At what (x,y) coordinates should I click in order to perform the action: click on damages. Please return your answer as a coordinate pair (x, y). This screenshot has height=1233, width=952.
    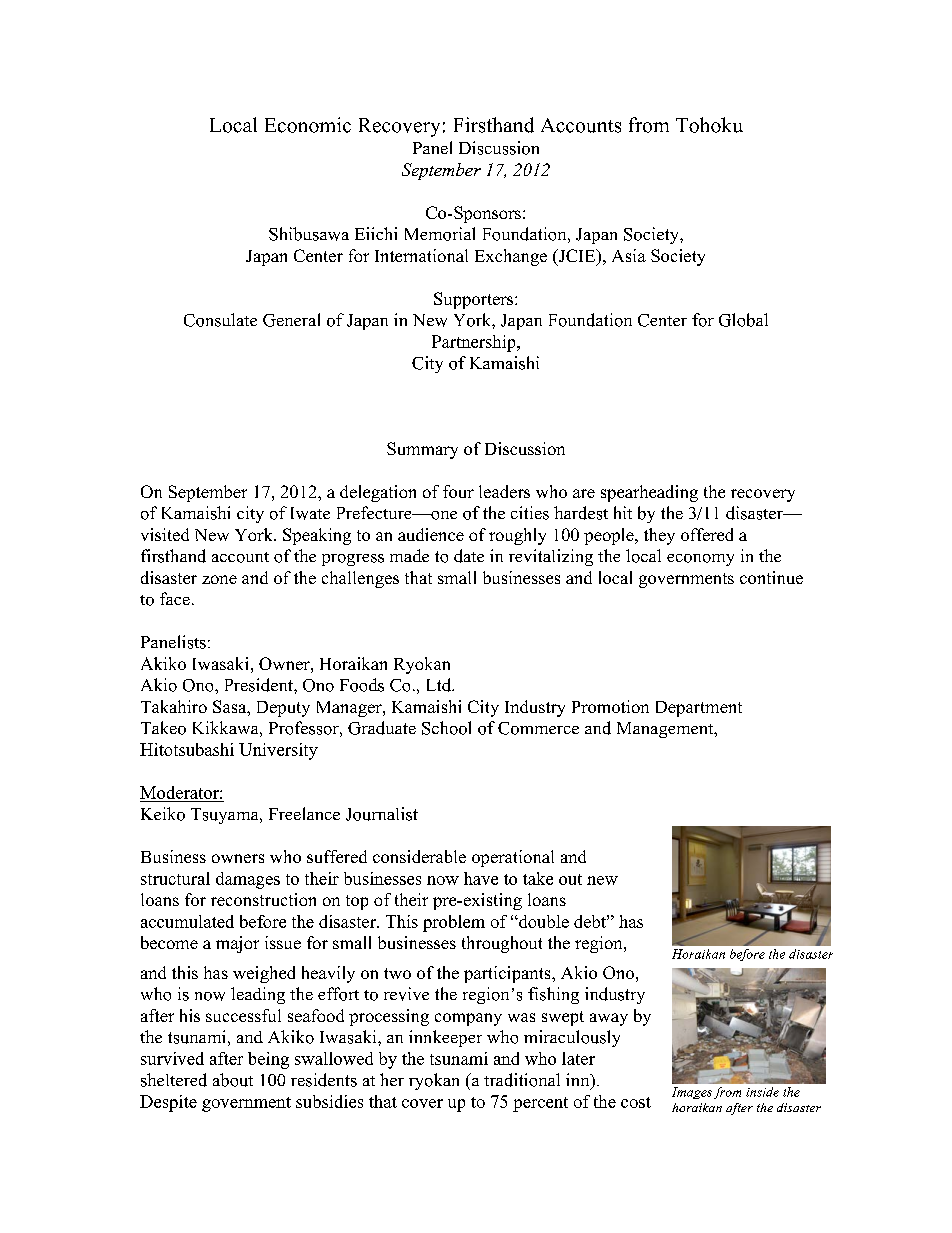
    Looking at the image, I should click on (248, 880).
